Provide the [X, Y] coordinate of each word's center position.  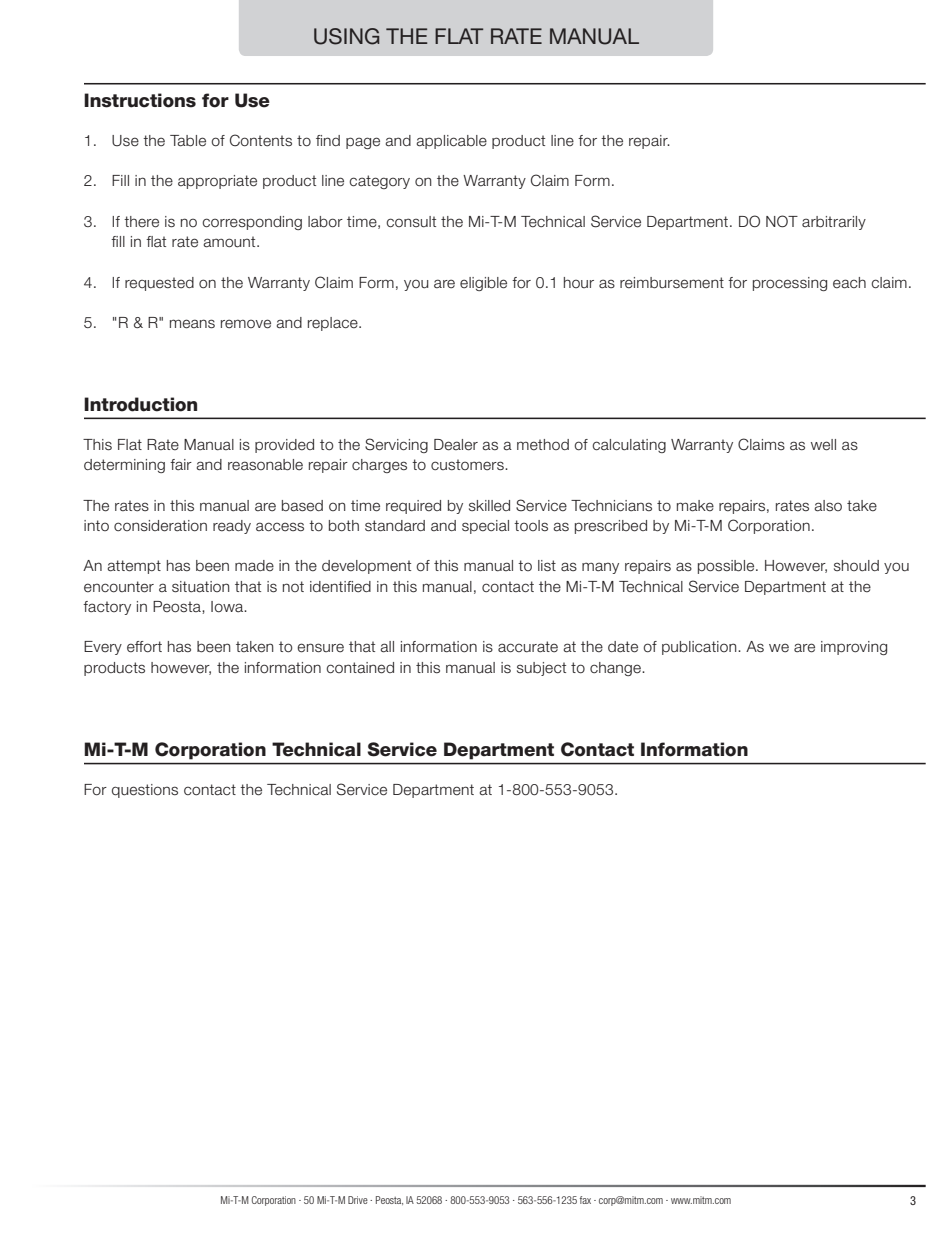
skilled [489, 506]
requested [159, 284]
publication [700, 648]
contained [360, 668]
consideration [160, 526]
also [828, 506]
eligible [483, 284]
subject [541, 669]
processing [790, 284]
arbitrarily [834, 223]
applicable [451, 142]
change [616, 669]
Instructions [140, 100]
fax [585, 1200]
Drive [358, 1200]
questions [145, 791]
